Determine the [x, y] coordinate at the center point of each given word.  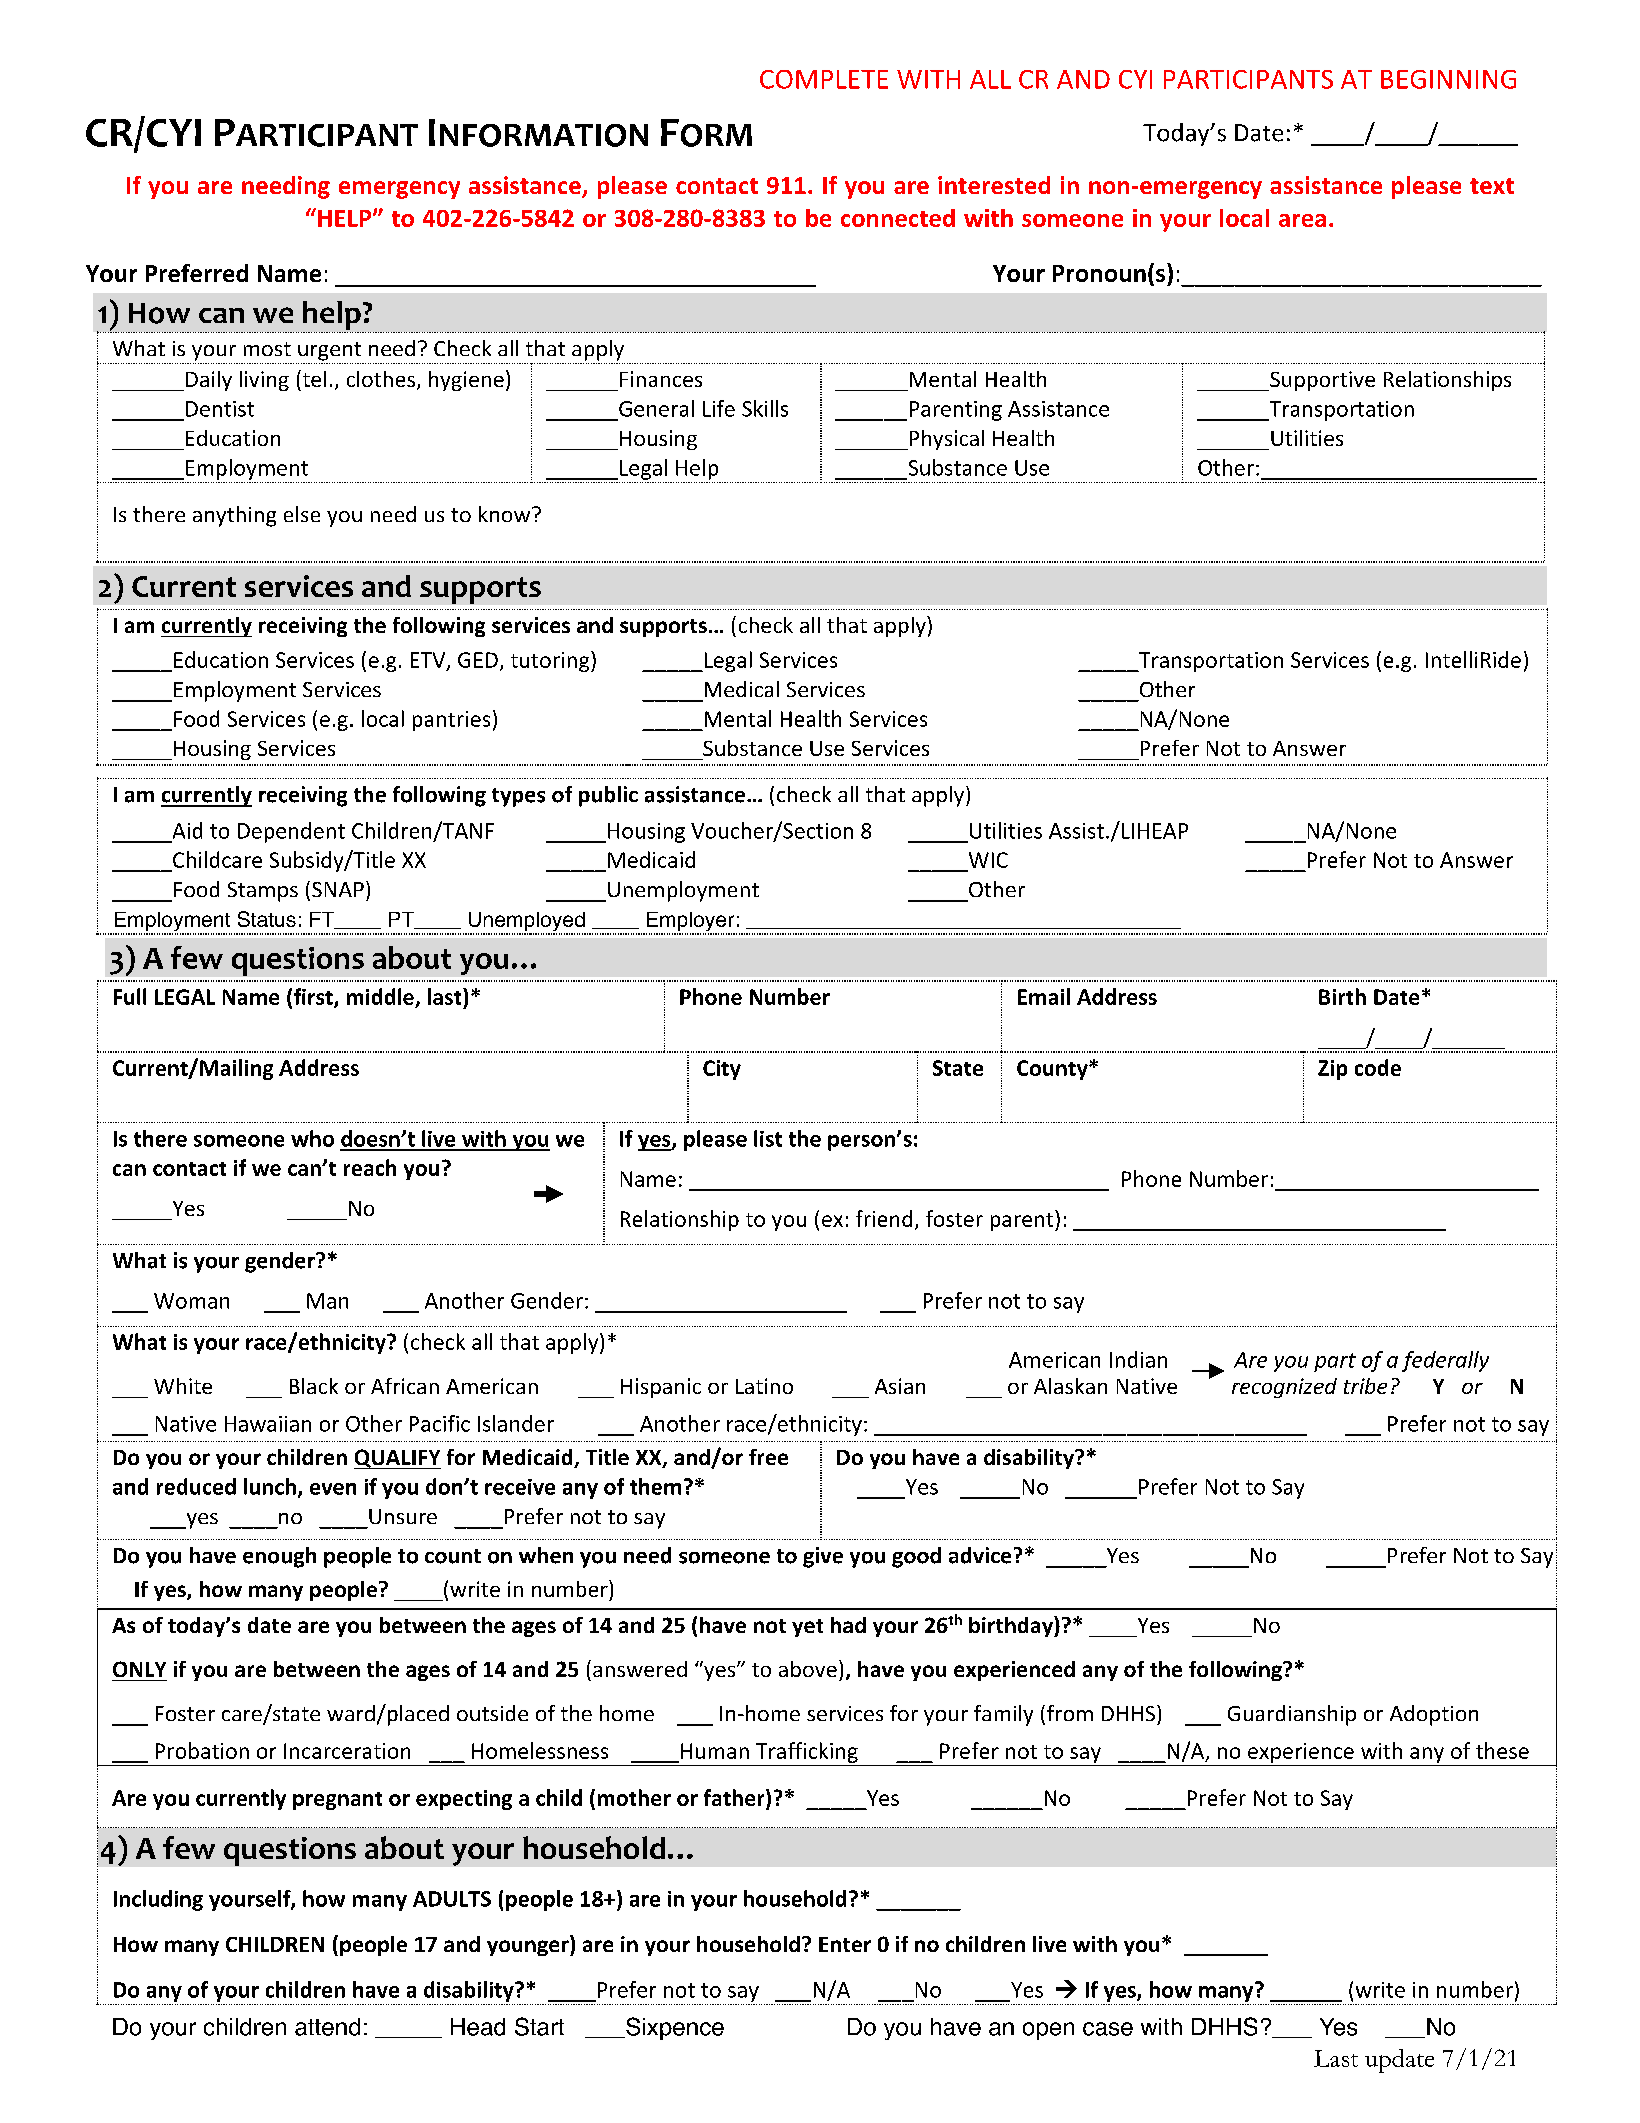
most [267, 349]
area [1302, 220]
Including [158, 1900]
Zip [1332, 1070]
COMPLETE [824, 79]
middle [380, 996]
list [768, 1138]
